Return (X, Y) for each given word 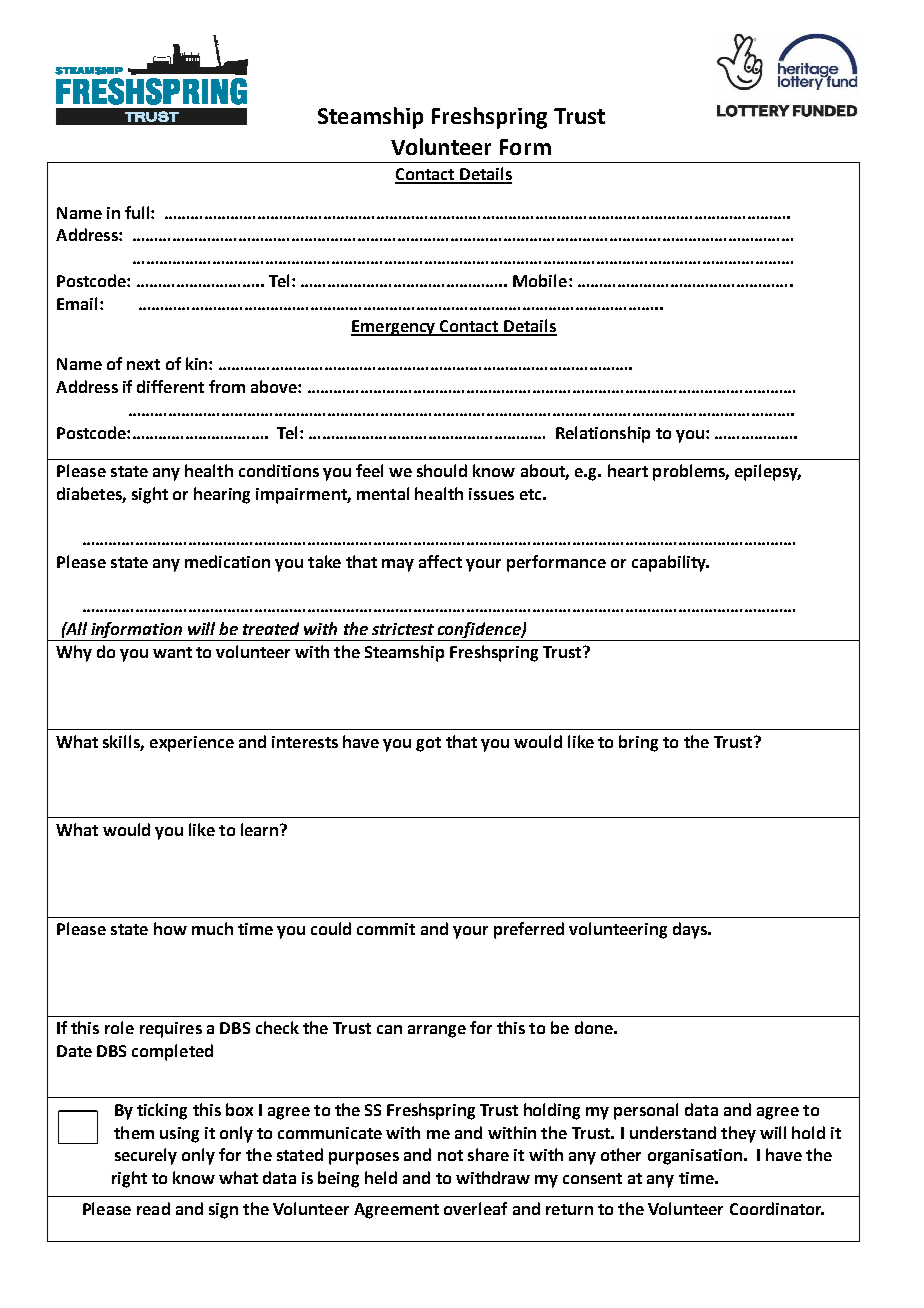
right (129, 1179)
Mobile (540, 280)
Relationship (603, 434)
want (172, 652)
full (138, 212)
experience (192, 744)
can (389, 1029)
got (428, 744)
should (442, 470)
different (170, 386)
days (691, 930)
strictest (403, 629)
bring (638, 743)
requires (171, 1030)
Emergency (394, 328)
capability (670, 563)
